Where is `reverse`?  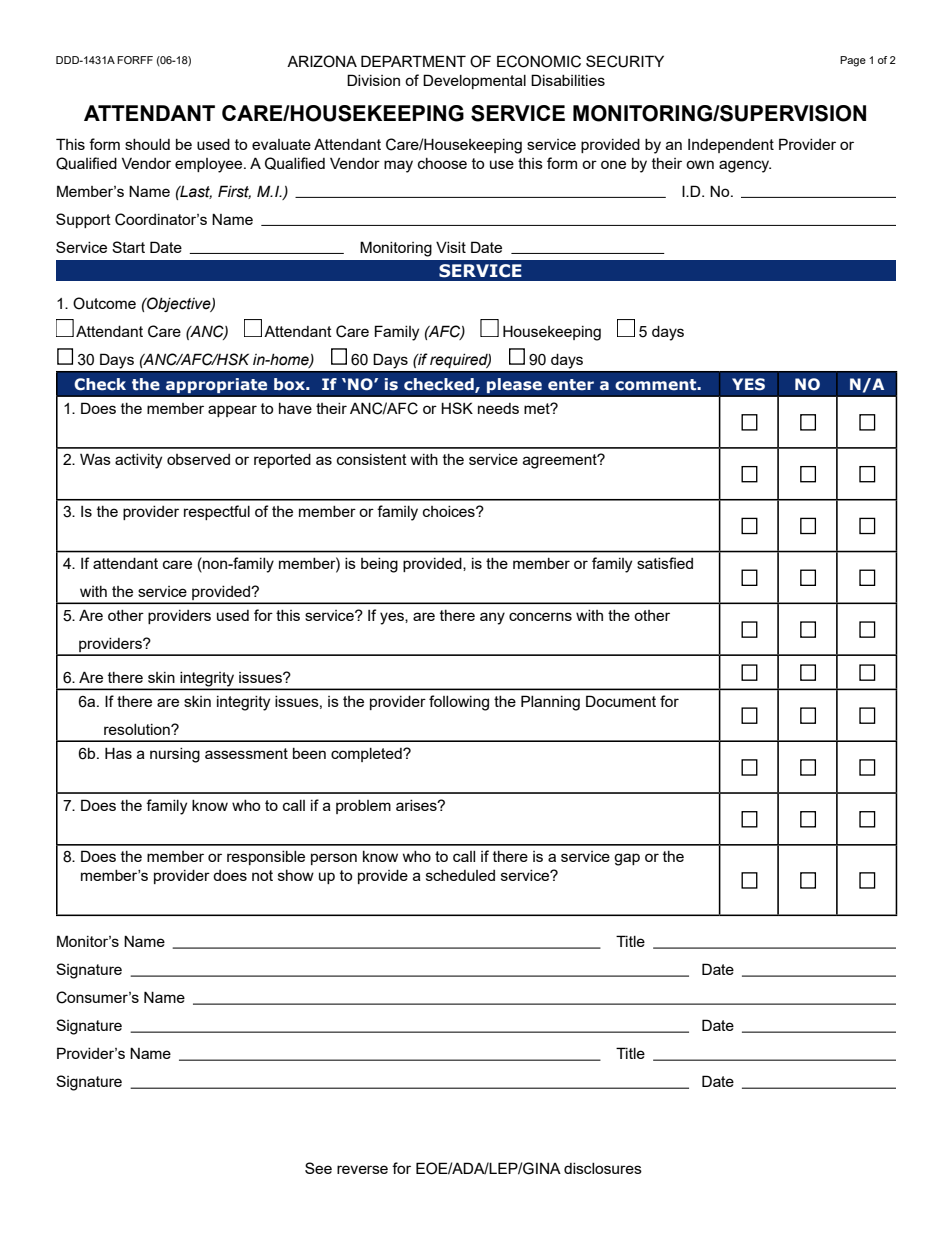 reverse is located at coordinates (362, 1169).
